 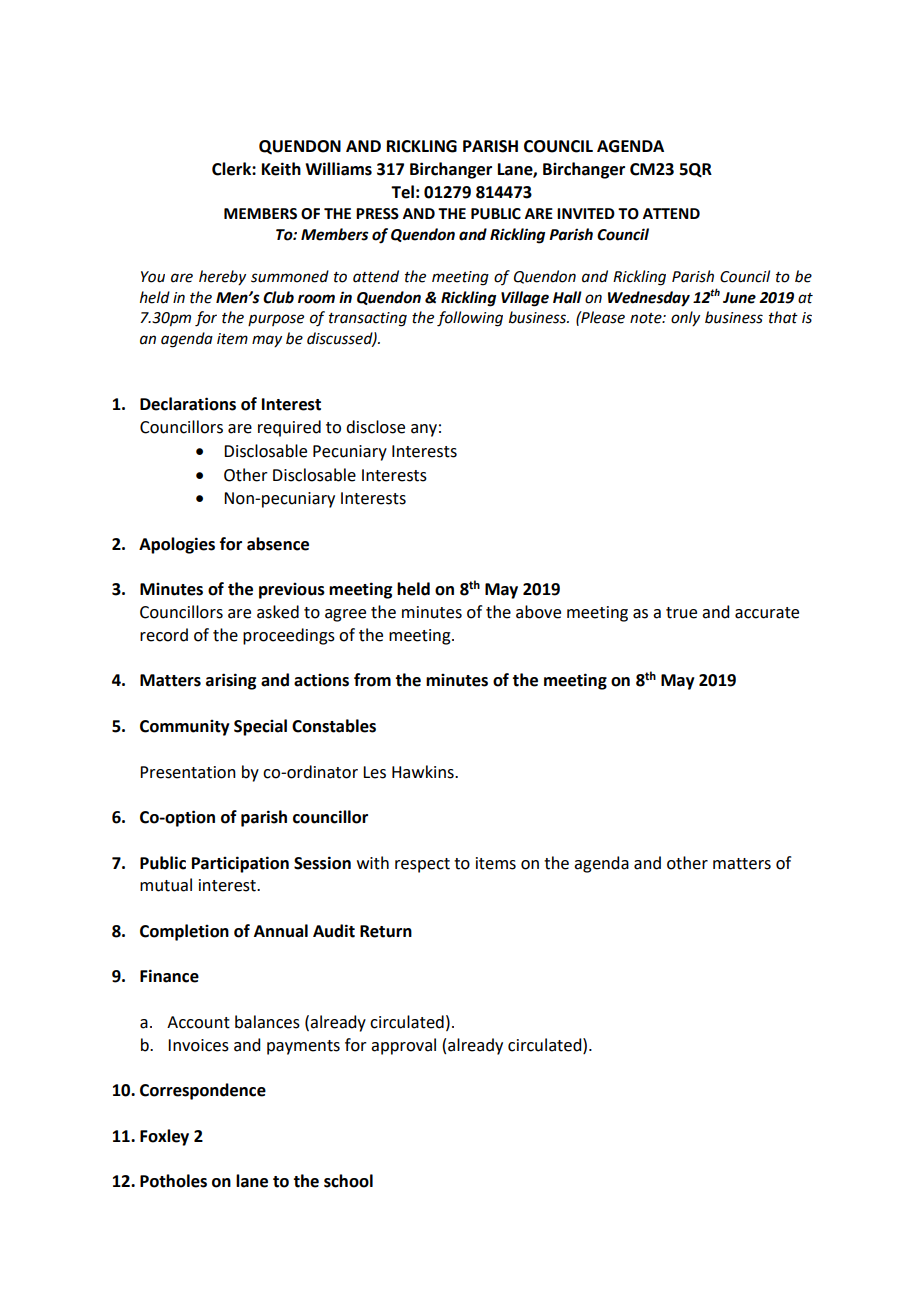 What do you see at coordinates (281, 169) in the page?
I see `Keith` at bounding box center [281, 169].
